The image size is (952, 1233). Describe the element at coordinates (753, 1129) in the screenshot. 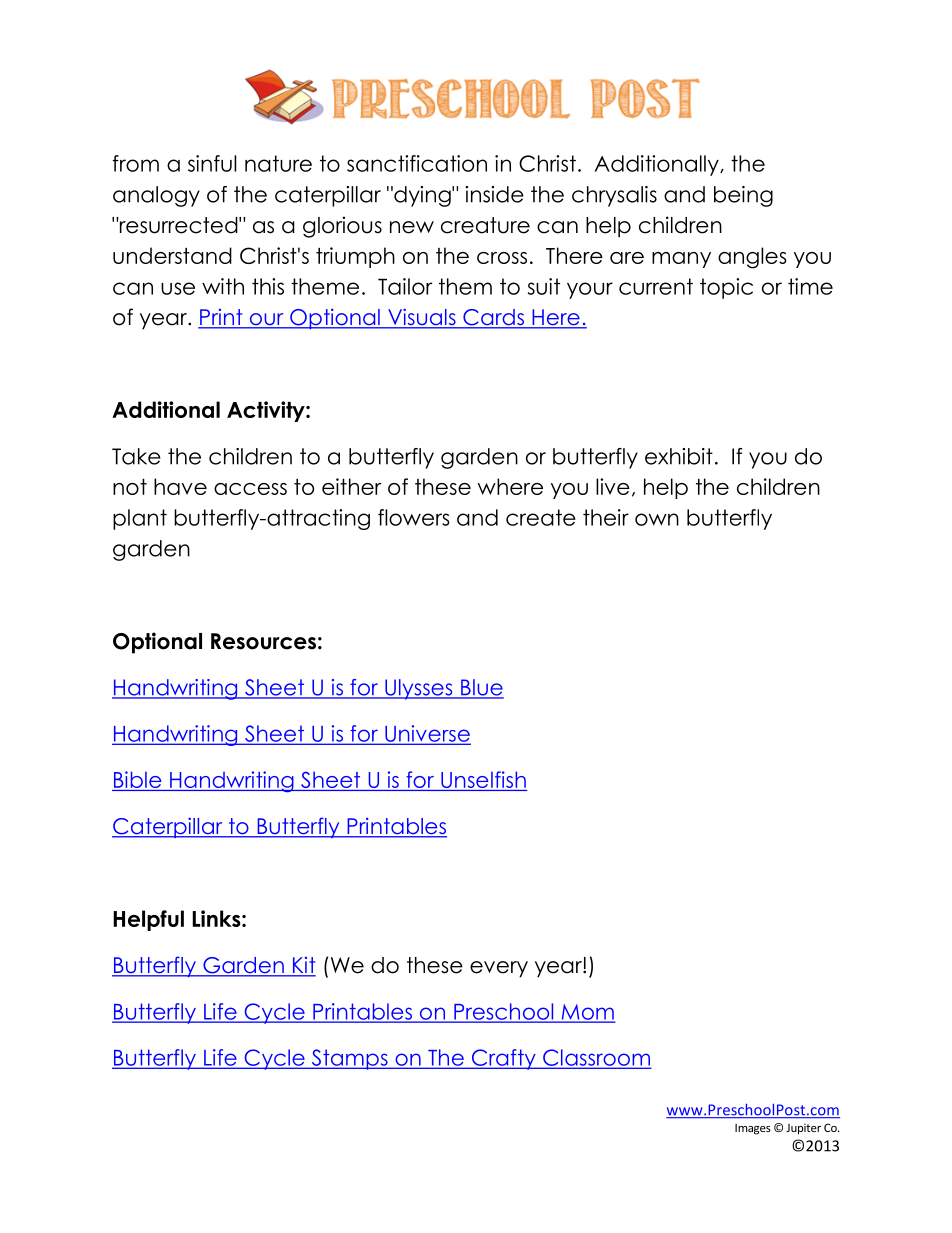

I see `Images` at that location.
